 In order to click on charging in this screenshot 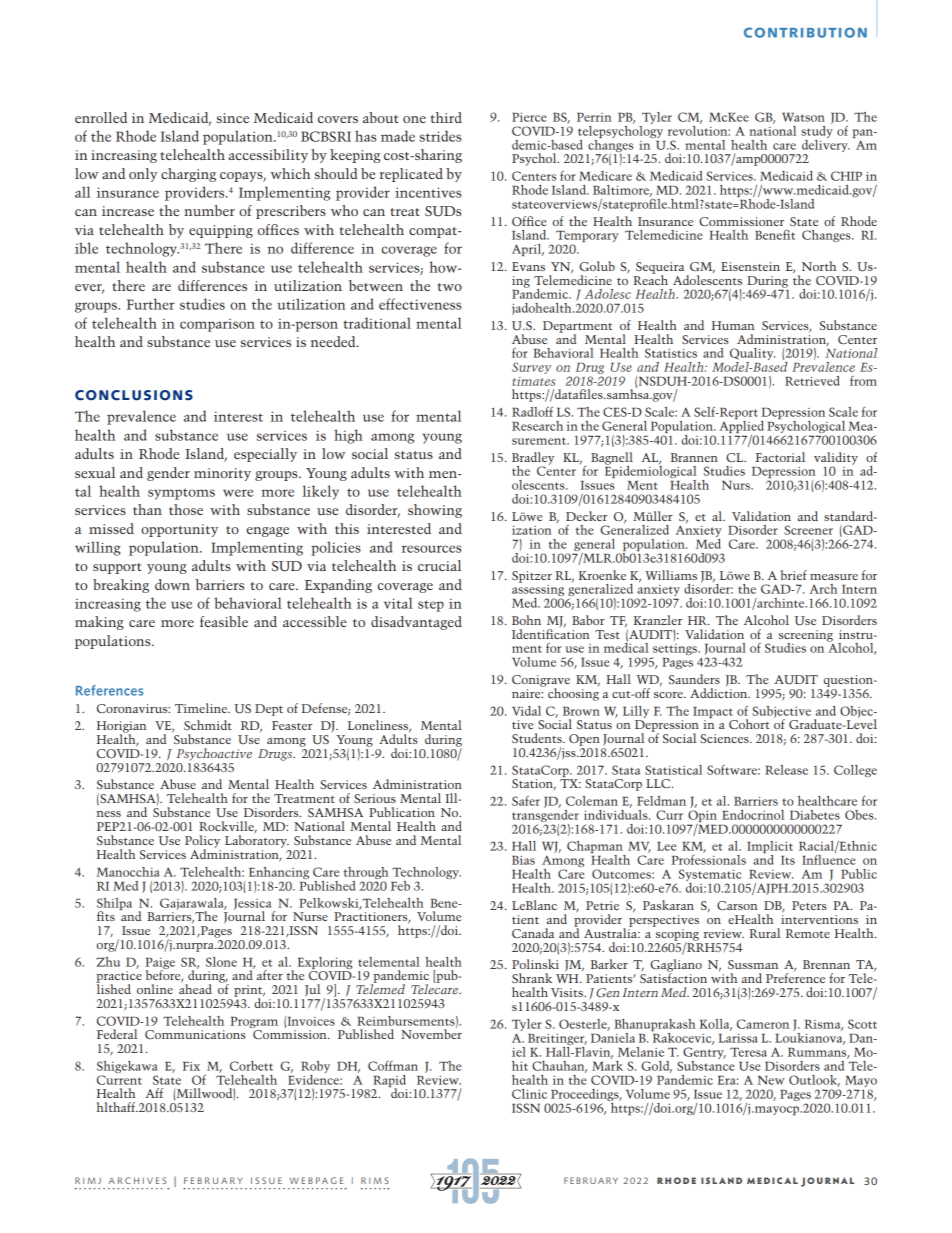, I will do `click(188, 175)`.
